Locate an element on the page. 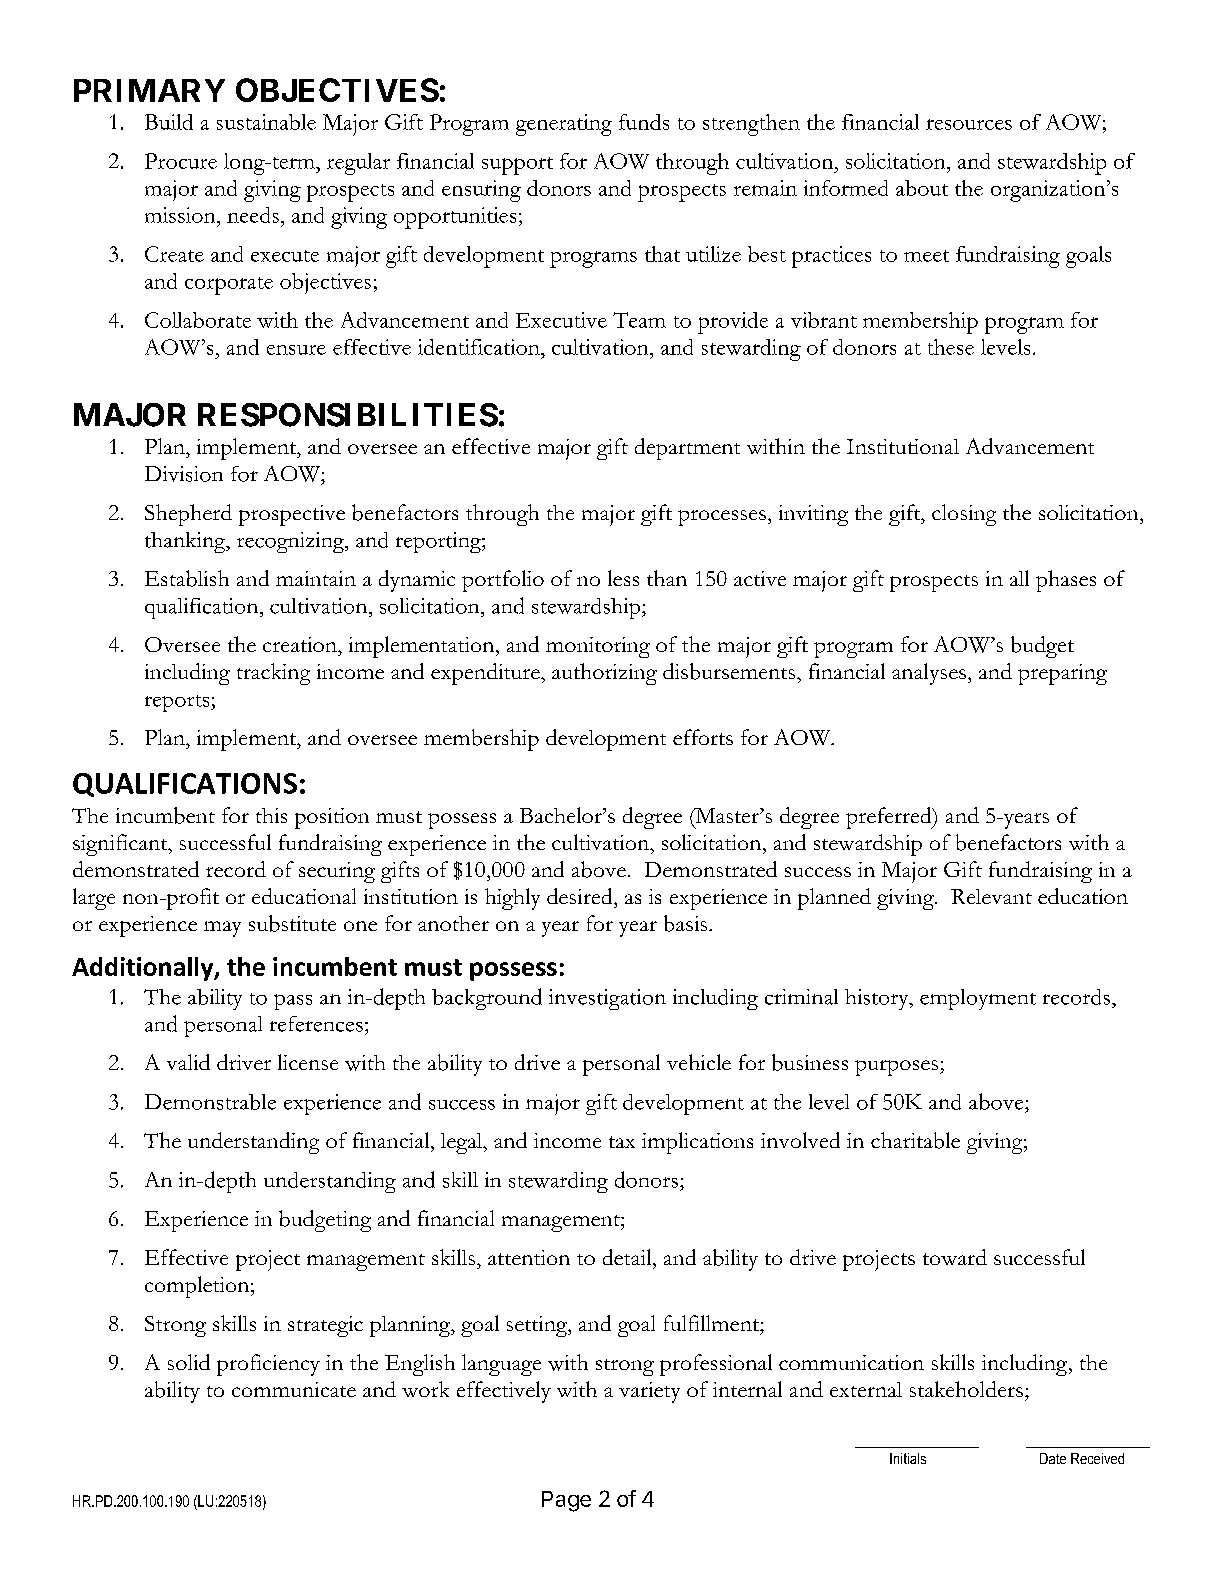 This page has height=1583, width=1224. Build is located at coordinates (169, 122).
